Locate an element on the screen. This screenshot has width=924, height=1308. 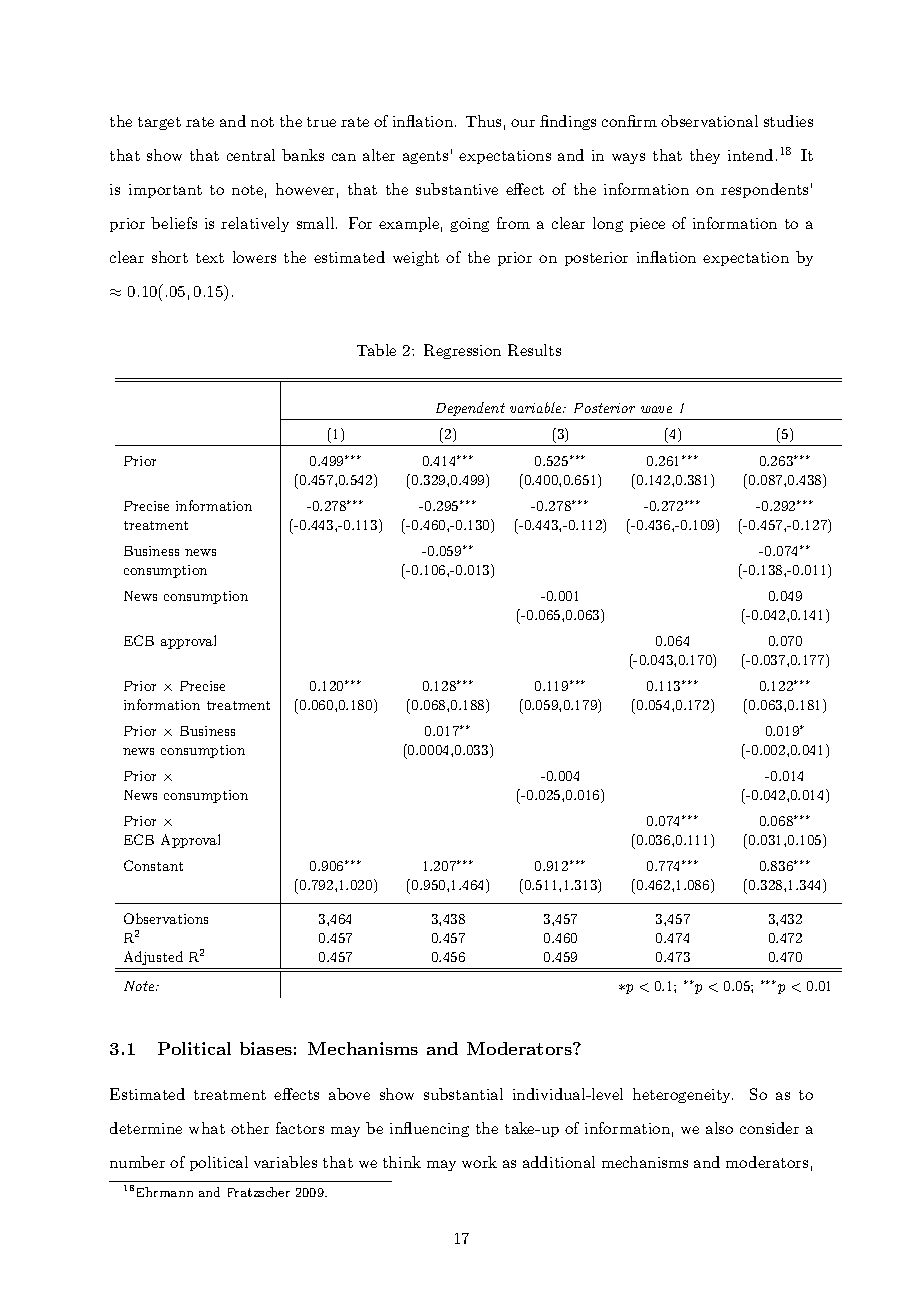
they is located at coordinates (705, 156).
